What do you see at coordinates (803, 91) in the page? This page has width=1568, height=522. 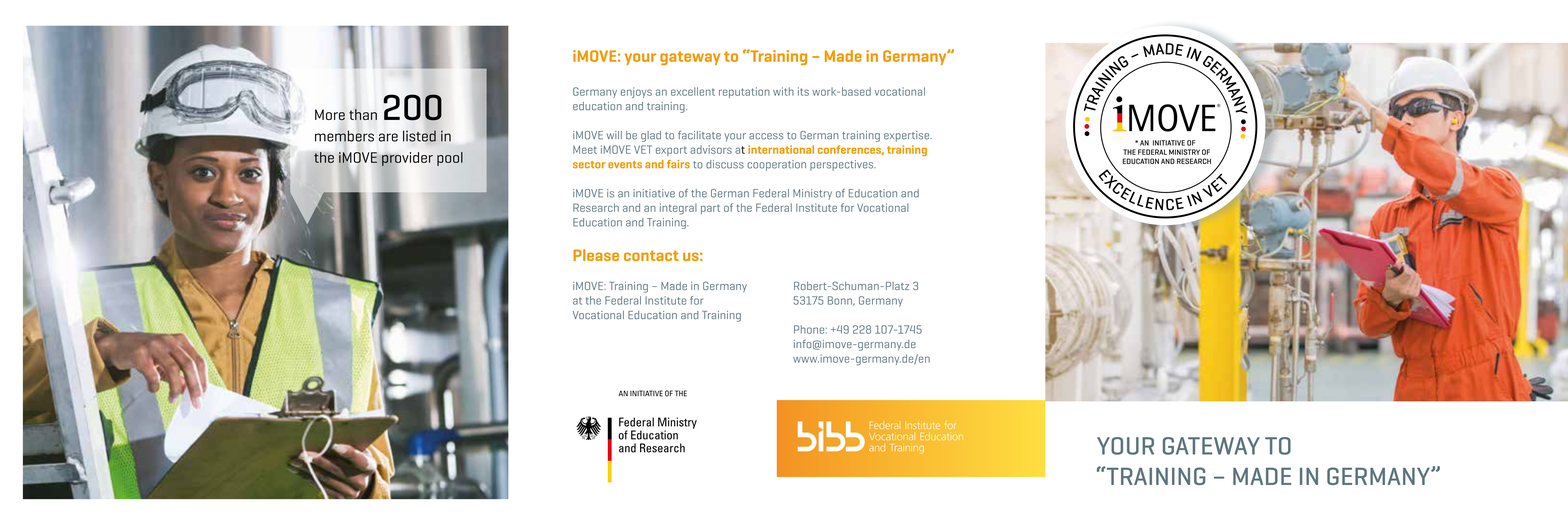 I see `its` at bounding box center [803, 91].
